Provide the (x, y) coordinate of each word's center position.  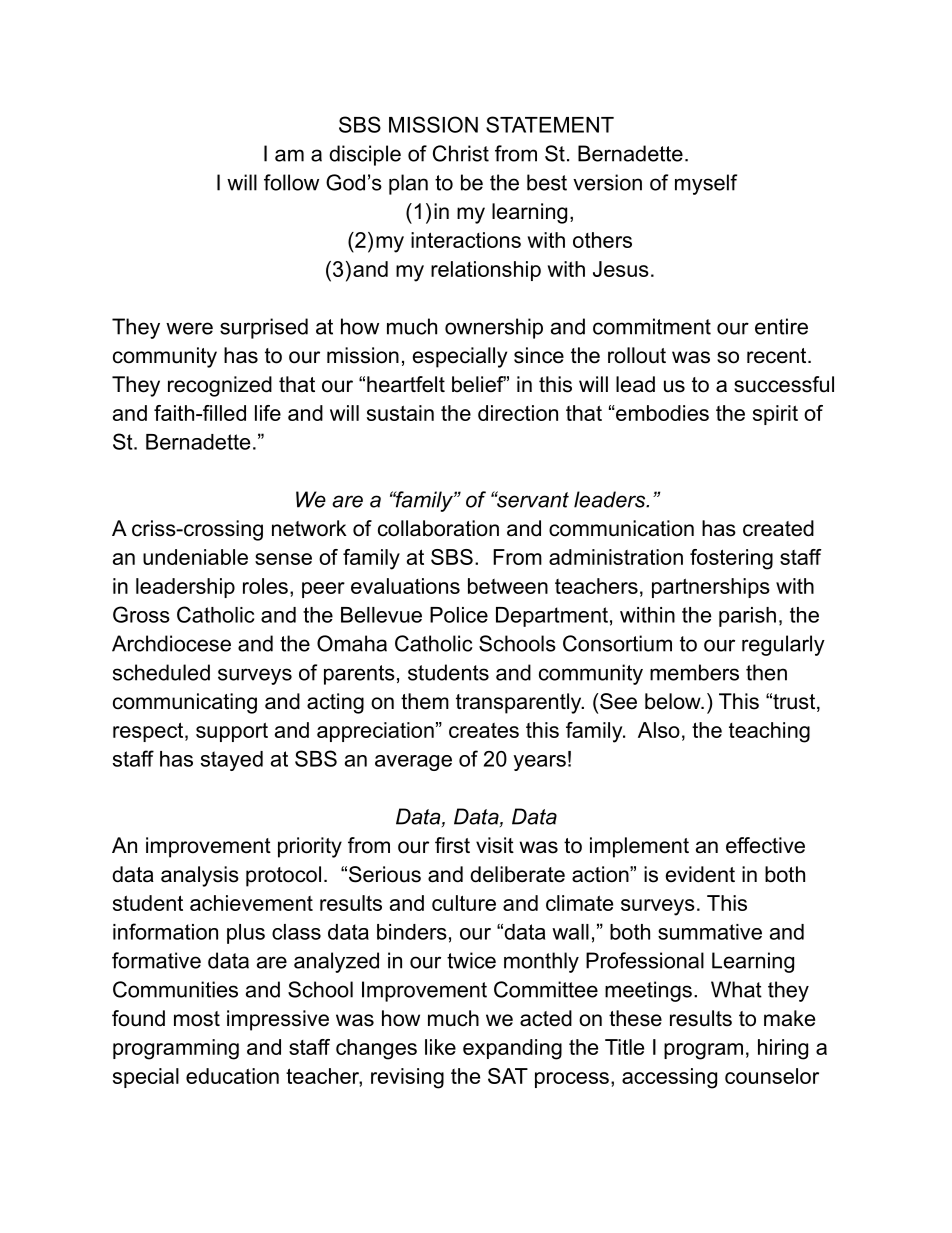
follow (291, 182)
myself (706, 184)
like (440, 1047)
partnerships (711, 588)
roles (265, 586)
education (232, 1076)
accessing (669, 1078)
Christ (461, 153)
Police (459, 615)
